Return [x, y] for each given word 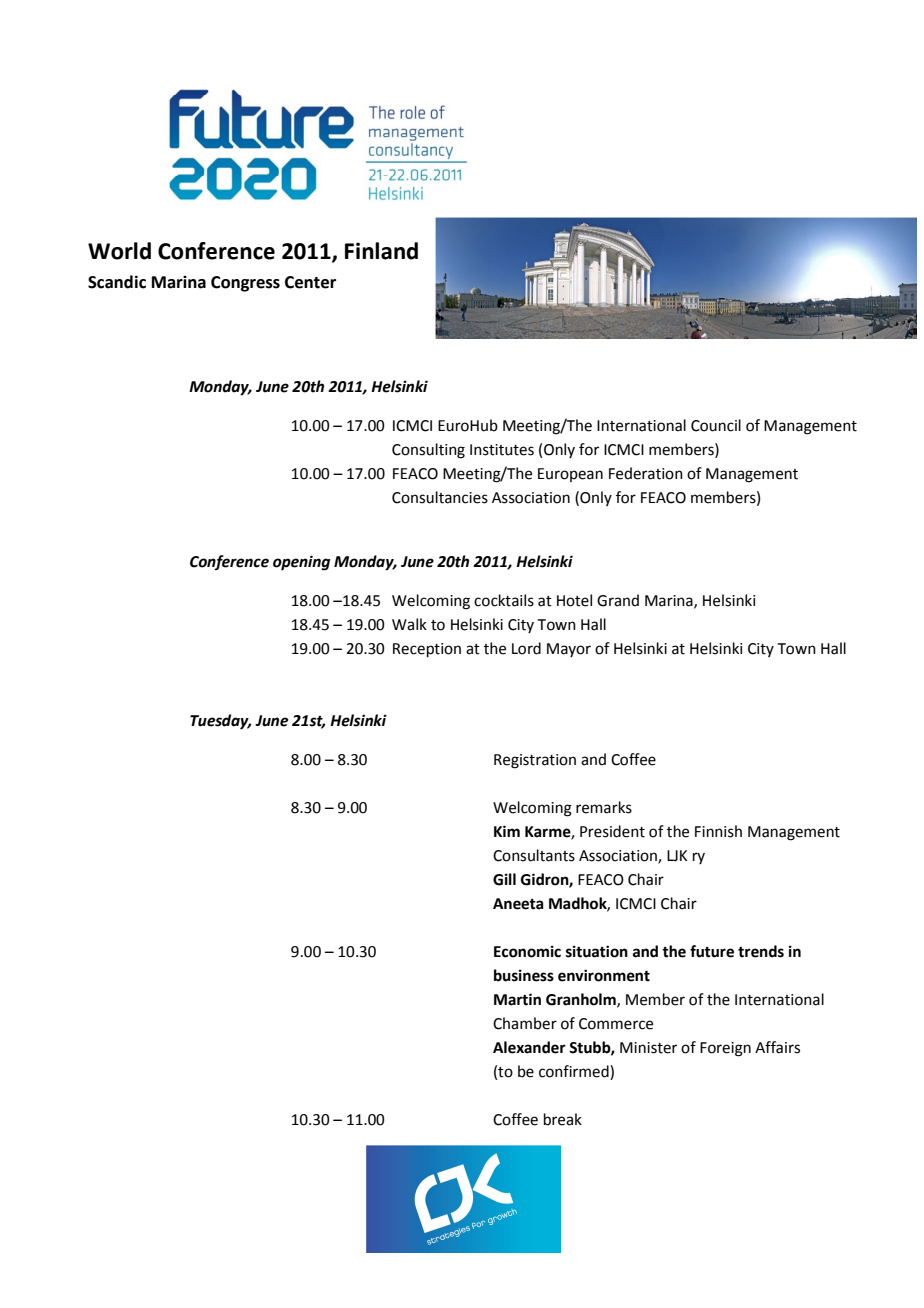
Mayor [569, 650]
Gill [504, 879]
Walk [409, 624]
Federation [646, 473]
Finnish [718, 831]
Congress [245, 284]
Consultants [534, 855]
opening [301, 563]
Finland [381, 251]
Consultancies [440, 497]
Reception [427, 650]
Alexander [529, 1047]
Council [716, 425]
